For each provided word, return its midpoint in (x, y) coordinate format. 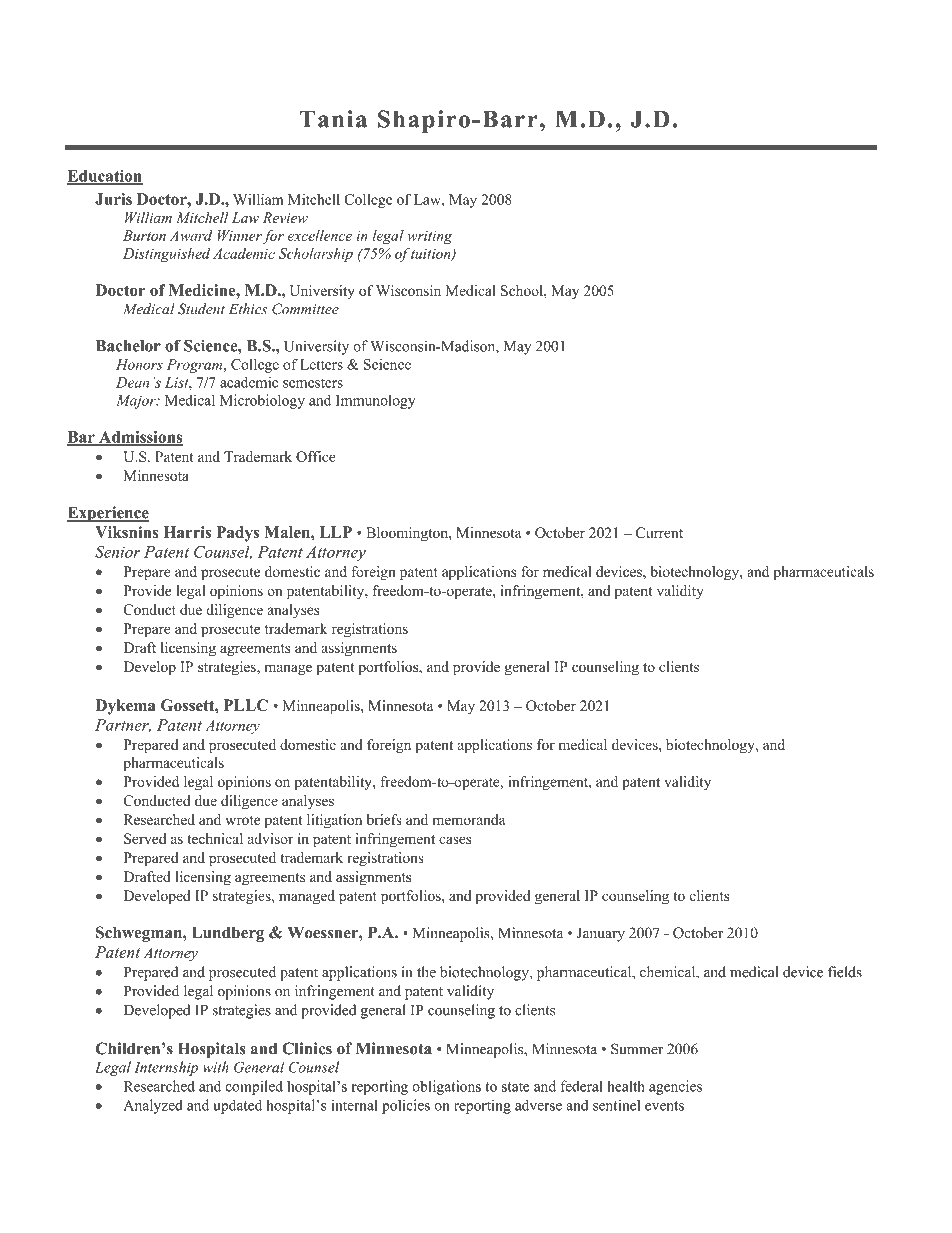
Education (105, 177)
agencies (675, 1087)
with (216, 1067)
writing (429, 237)
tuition (432, 255)
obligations (446, 1087)
